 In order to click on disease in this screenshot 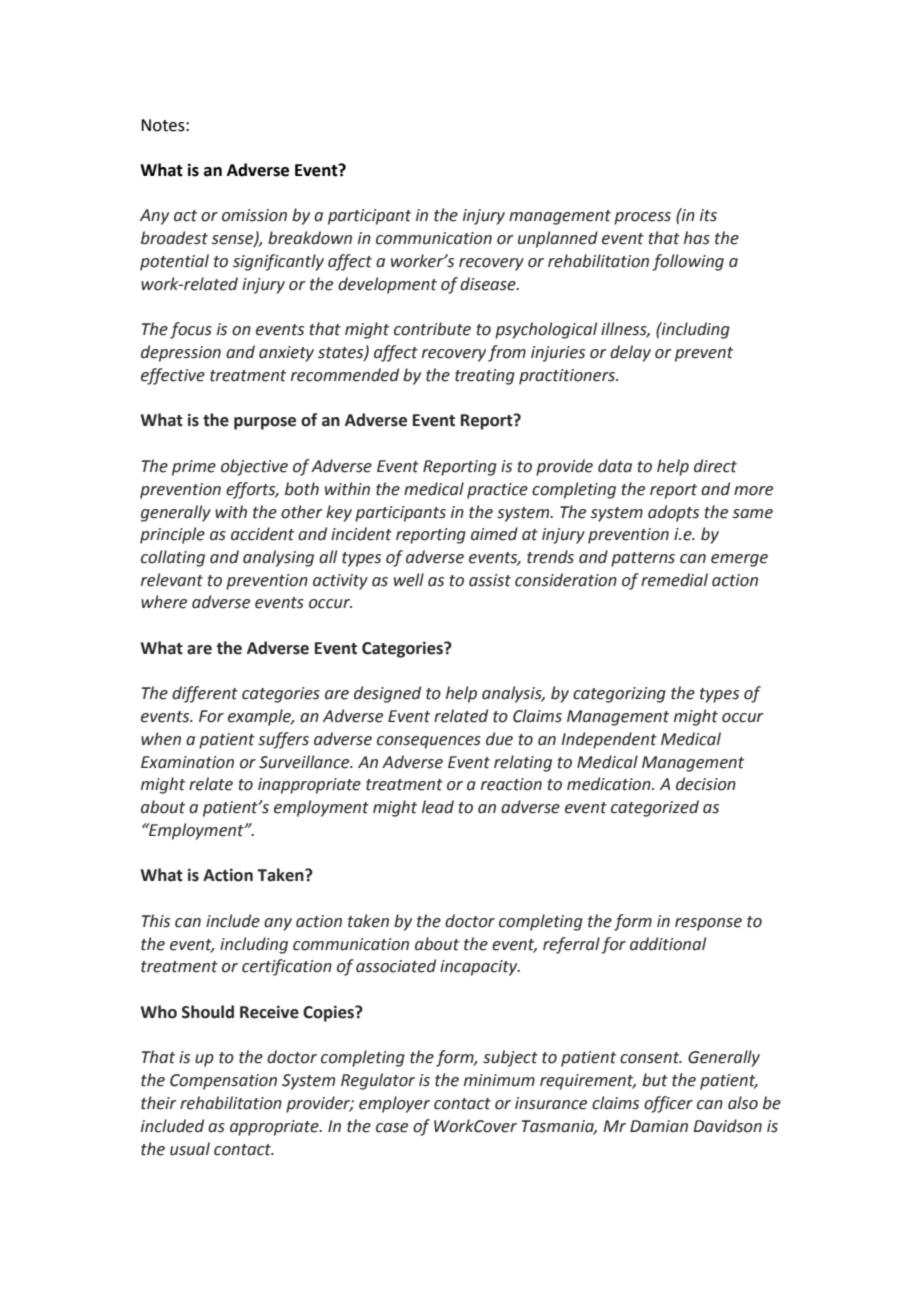, I will do `click(489, 284)`.
